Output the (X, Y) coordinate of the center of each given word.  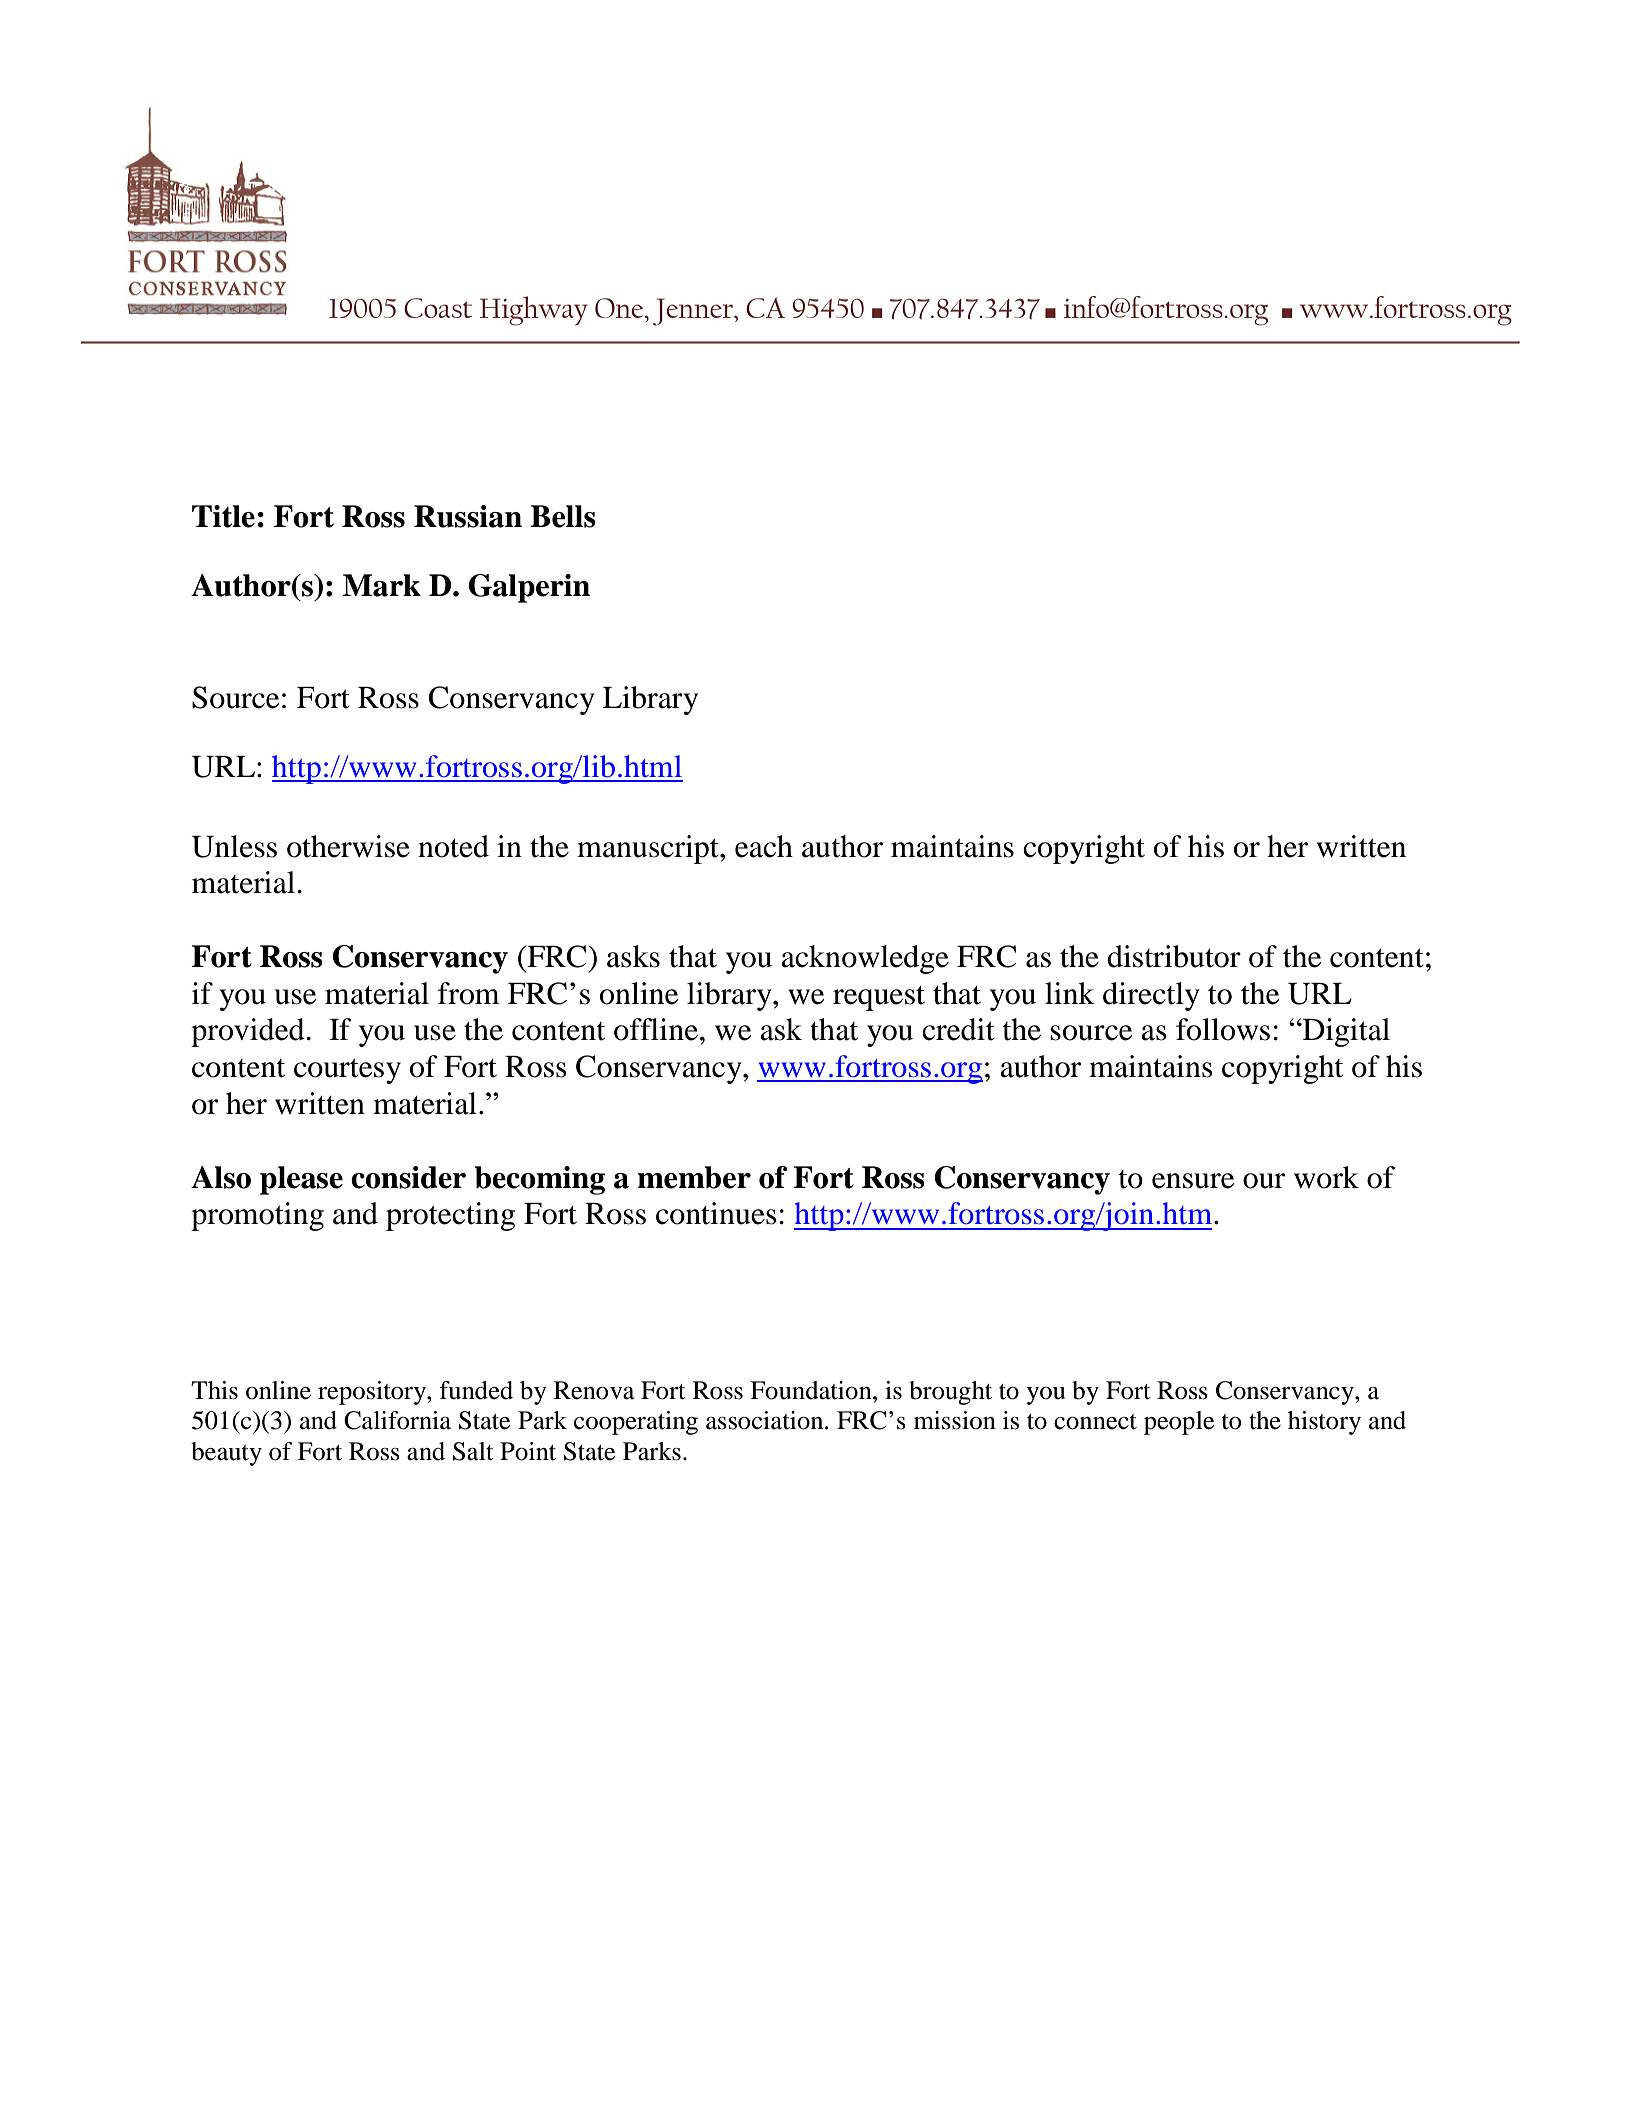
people (1179, 1423)
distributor (1174, 956)
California (397, 1420)
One (620, 308)
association (766, 1420)
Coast (438, 308)
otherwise (348, 846)
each (764, 846)
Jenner (694, 312)
